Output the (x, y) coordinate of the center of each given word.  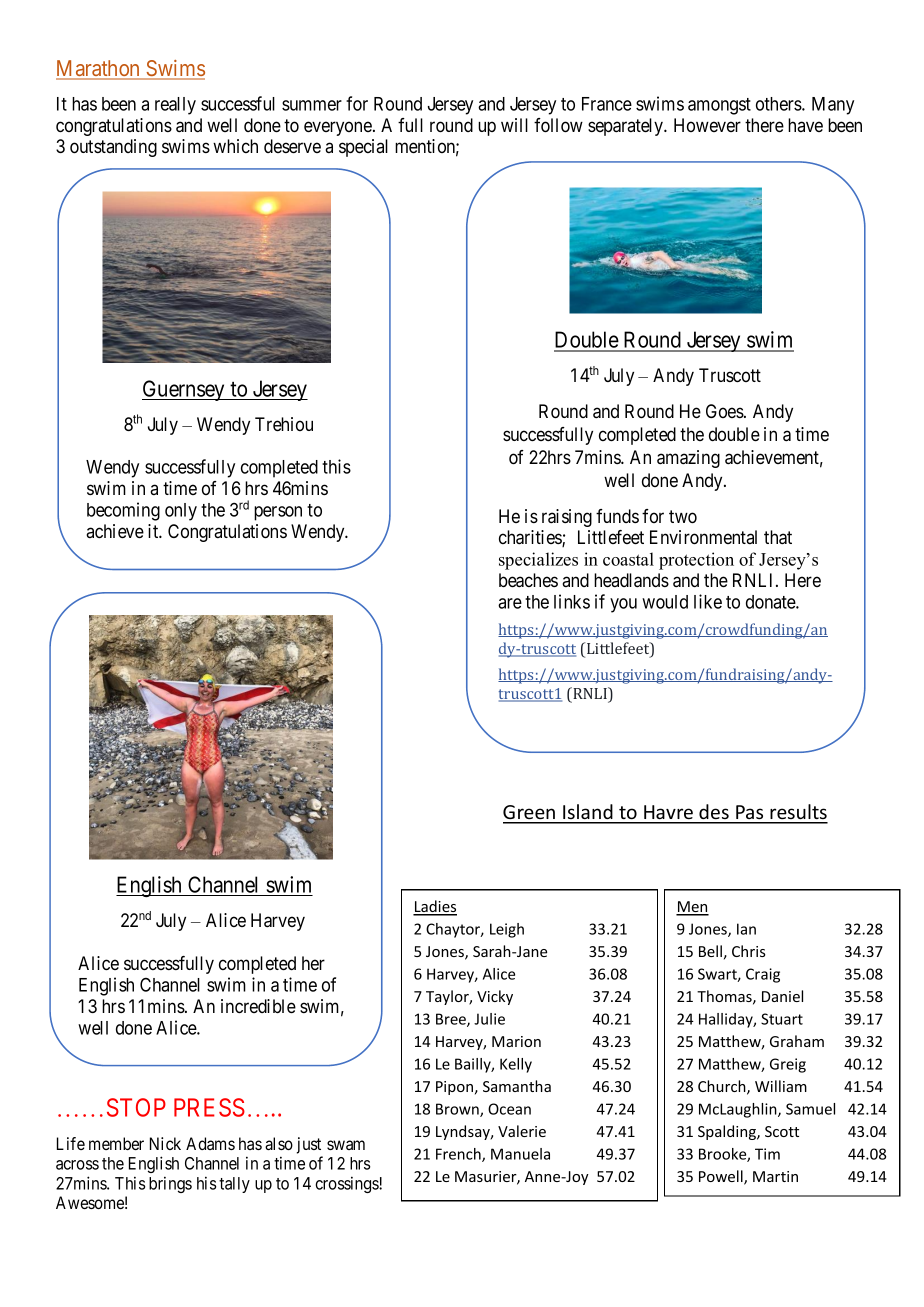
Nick (165, 1143)
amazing (688, 459)
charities (531, 538)
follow (558, 125)
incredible (258, 1006)
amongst (719, 106)
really (175, 106)
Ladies (435, 907)
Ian (746, 929)
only (181, 512)
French (459, 1155)
